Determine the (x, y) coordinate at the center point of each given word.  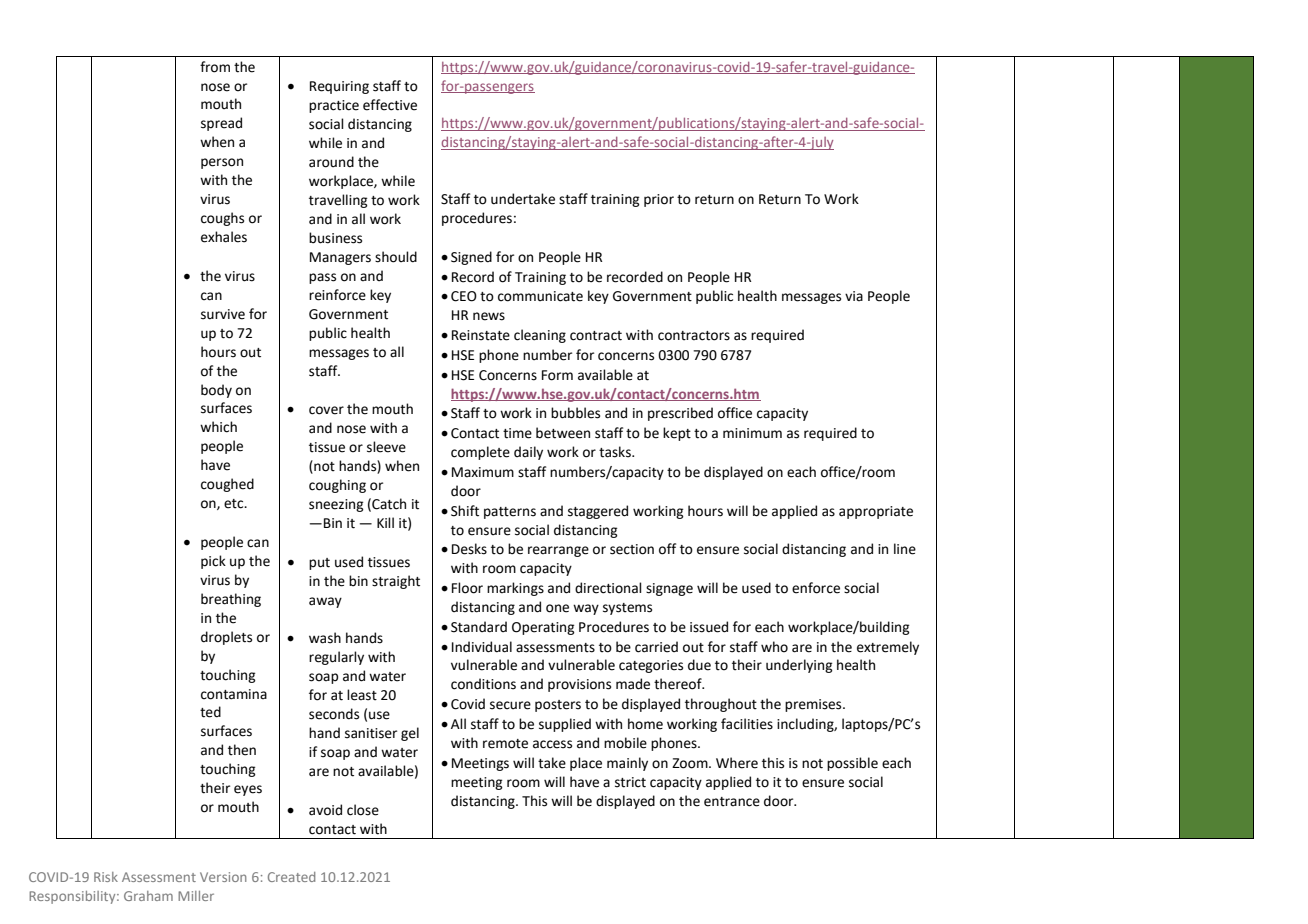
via (854, 296)
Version (223, 877)
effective (390, 105)
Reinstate (481, 335)
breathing (231, 600)
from (215, 67)
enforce (816, 588)
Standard (479, 627)
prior (659, 200)
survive (223, 314)
